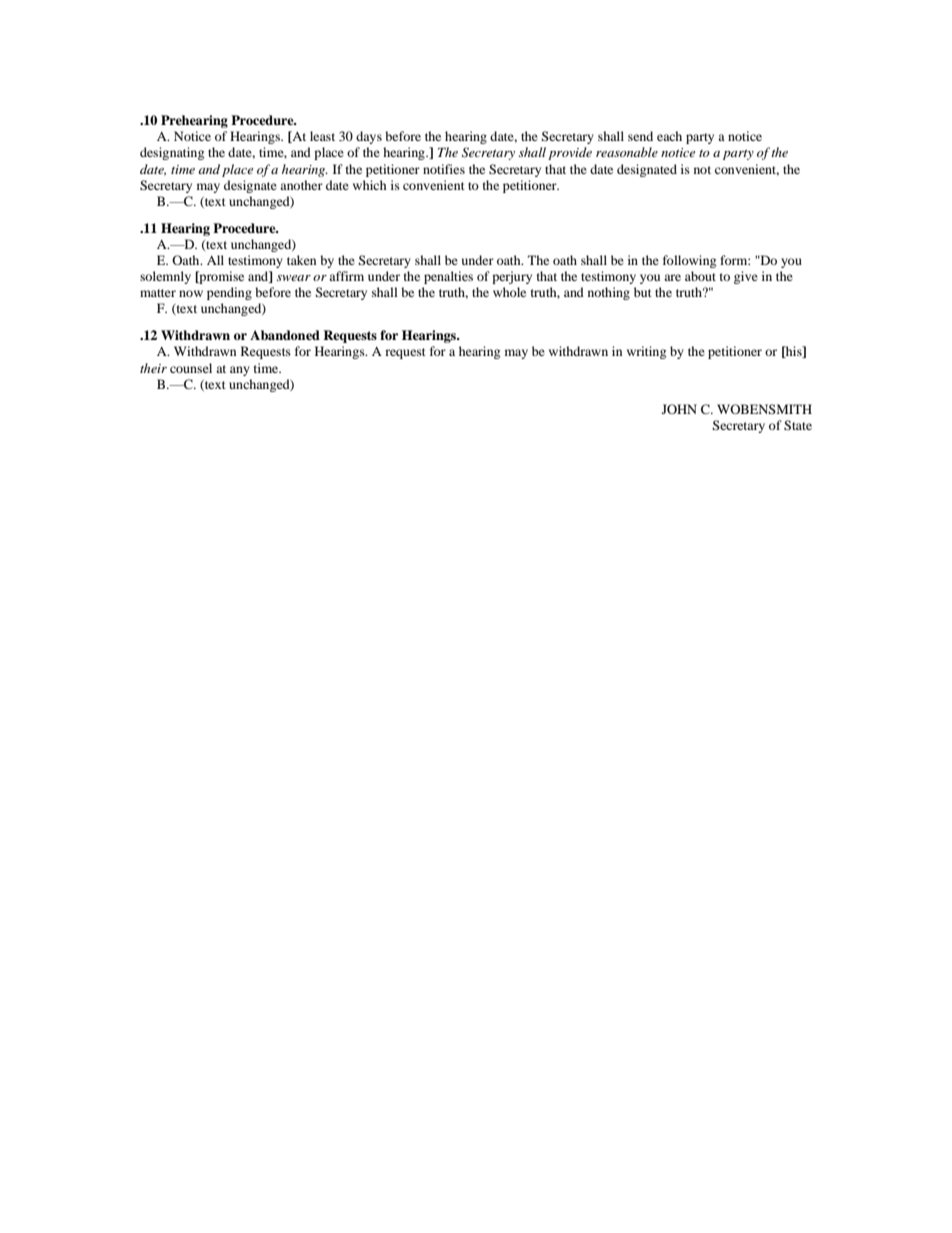  Describe the element at coordinates (700, 276) in the screenshot. I see `about` at that location.
